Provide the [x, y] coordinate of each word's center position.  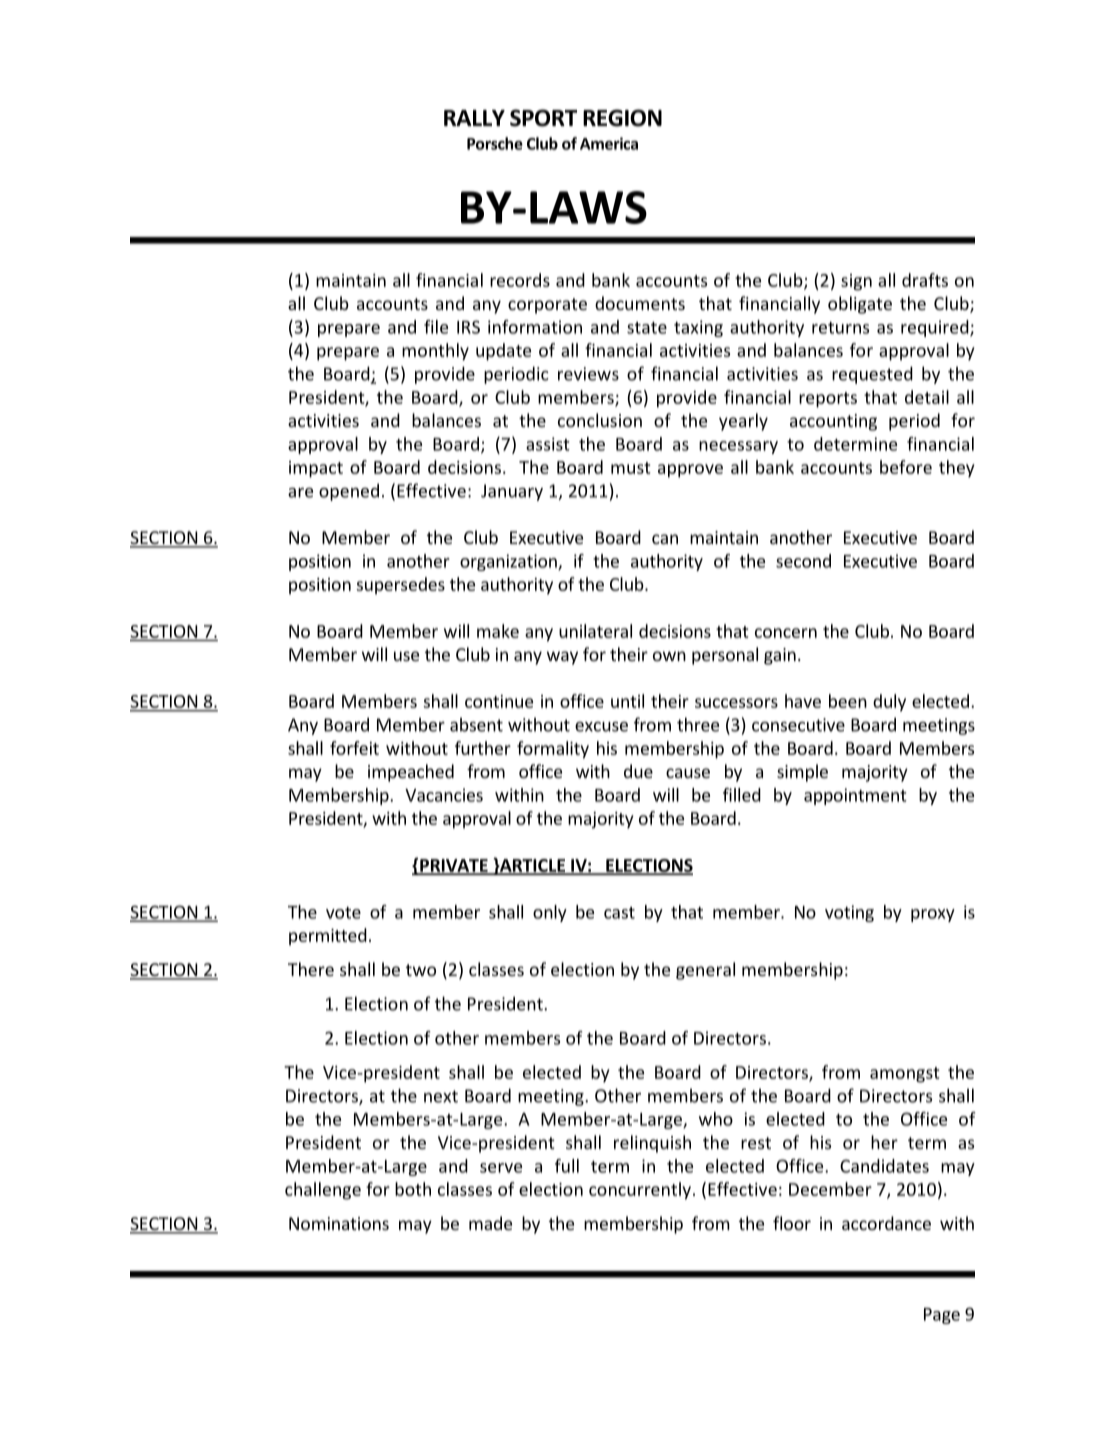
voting [849, 913]
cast [619, 913]
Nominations [339, 1223]
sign [856, 282]
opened [349, 492]
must [630, 468]
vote [343, 913]
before [906, 467]
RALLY [474, 118]
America [609, 143]
